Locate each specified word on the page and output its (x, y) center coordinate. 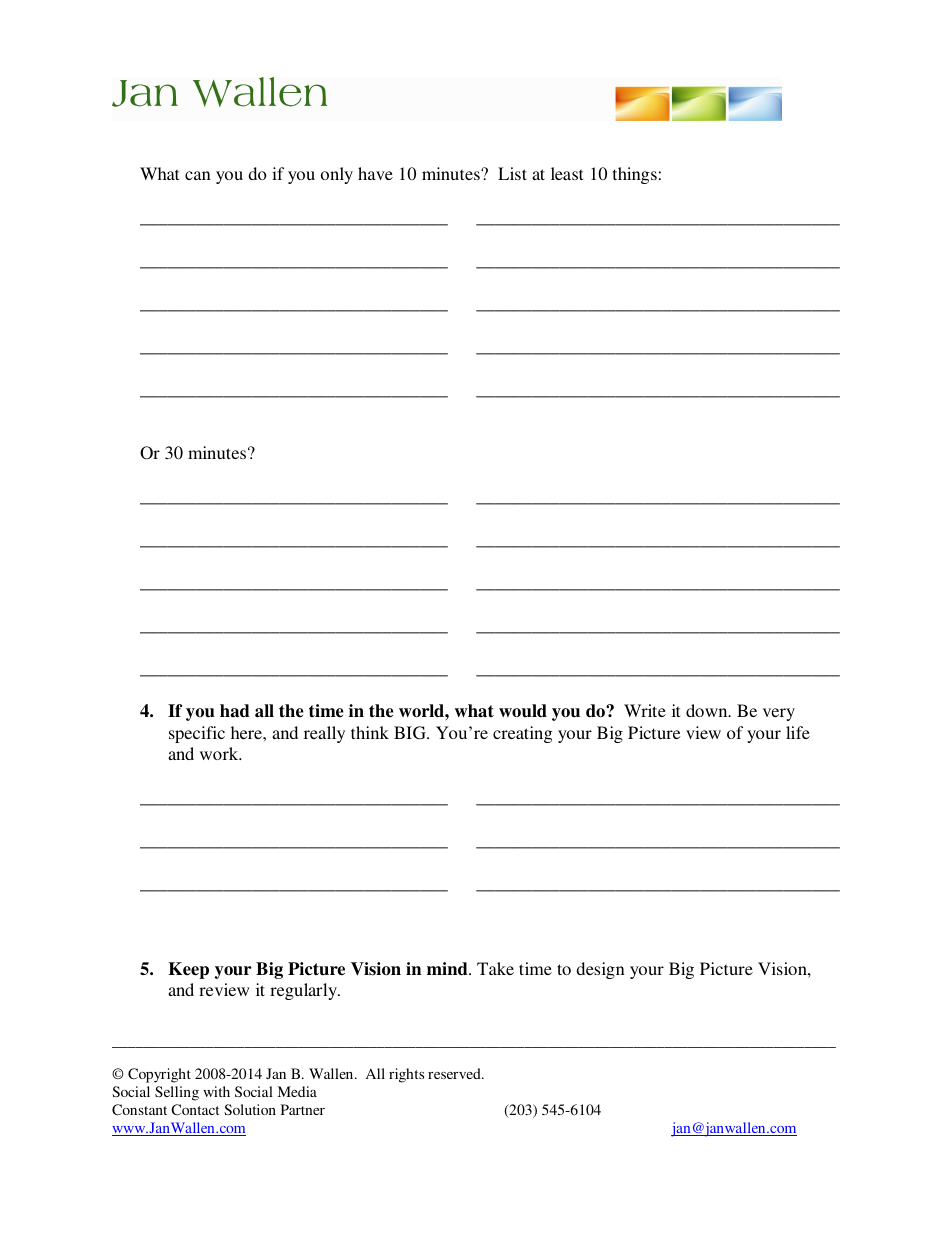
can (198, 175)
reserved (455, 1073)
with (216, 1091)
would (523, 711)
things (635, 175)
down (708, 710)
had (235, 711)
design (600, 970)
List (512, 173)
